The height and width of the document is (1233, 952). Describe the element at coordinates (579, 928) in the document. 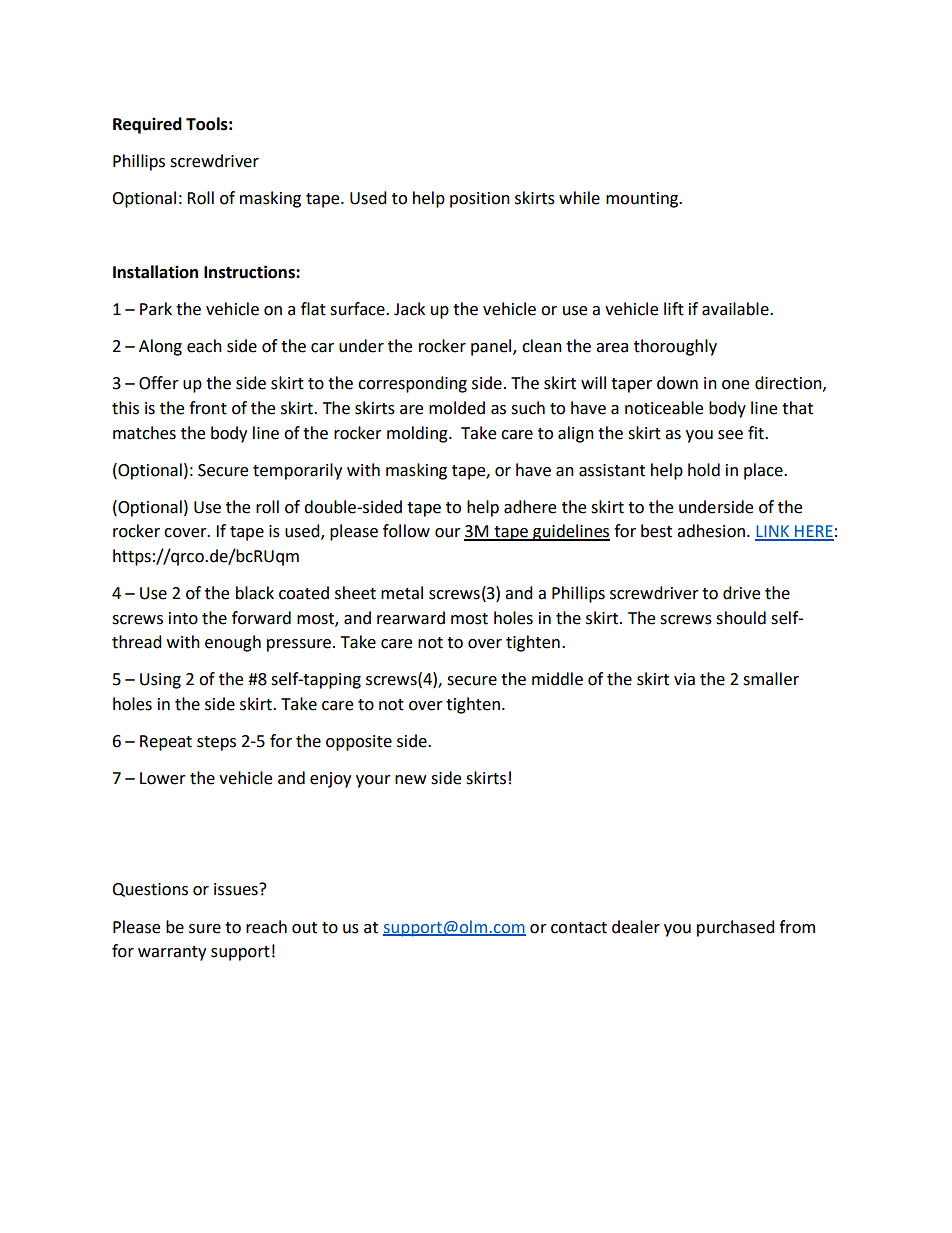

I see `contact` at that location.
